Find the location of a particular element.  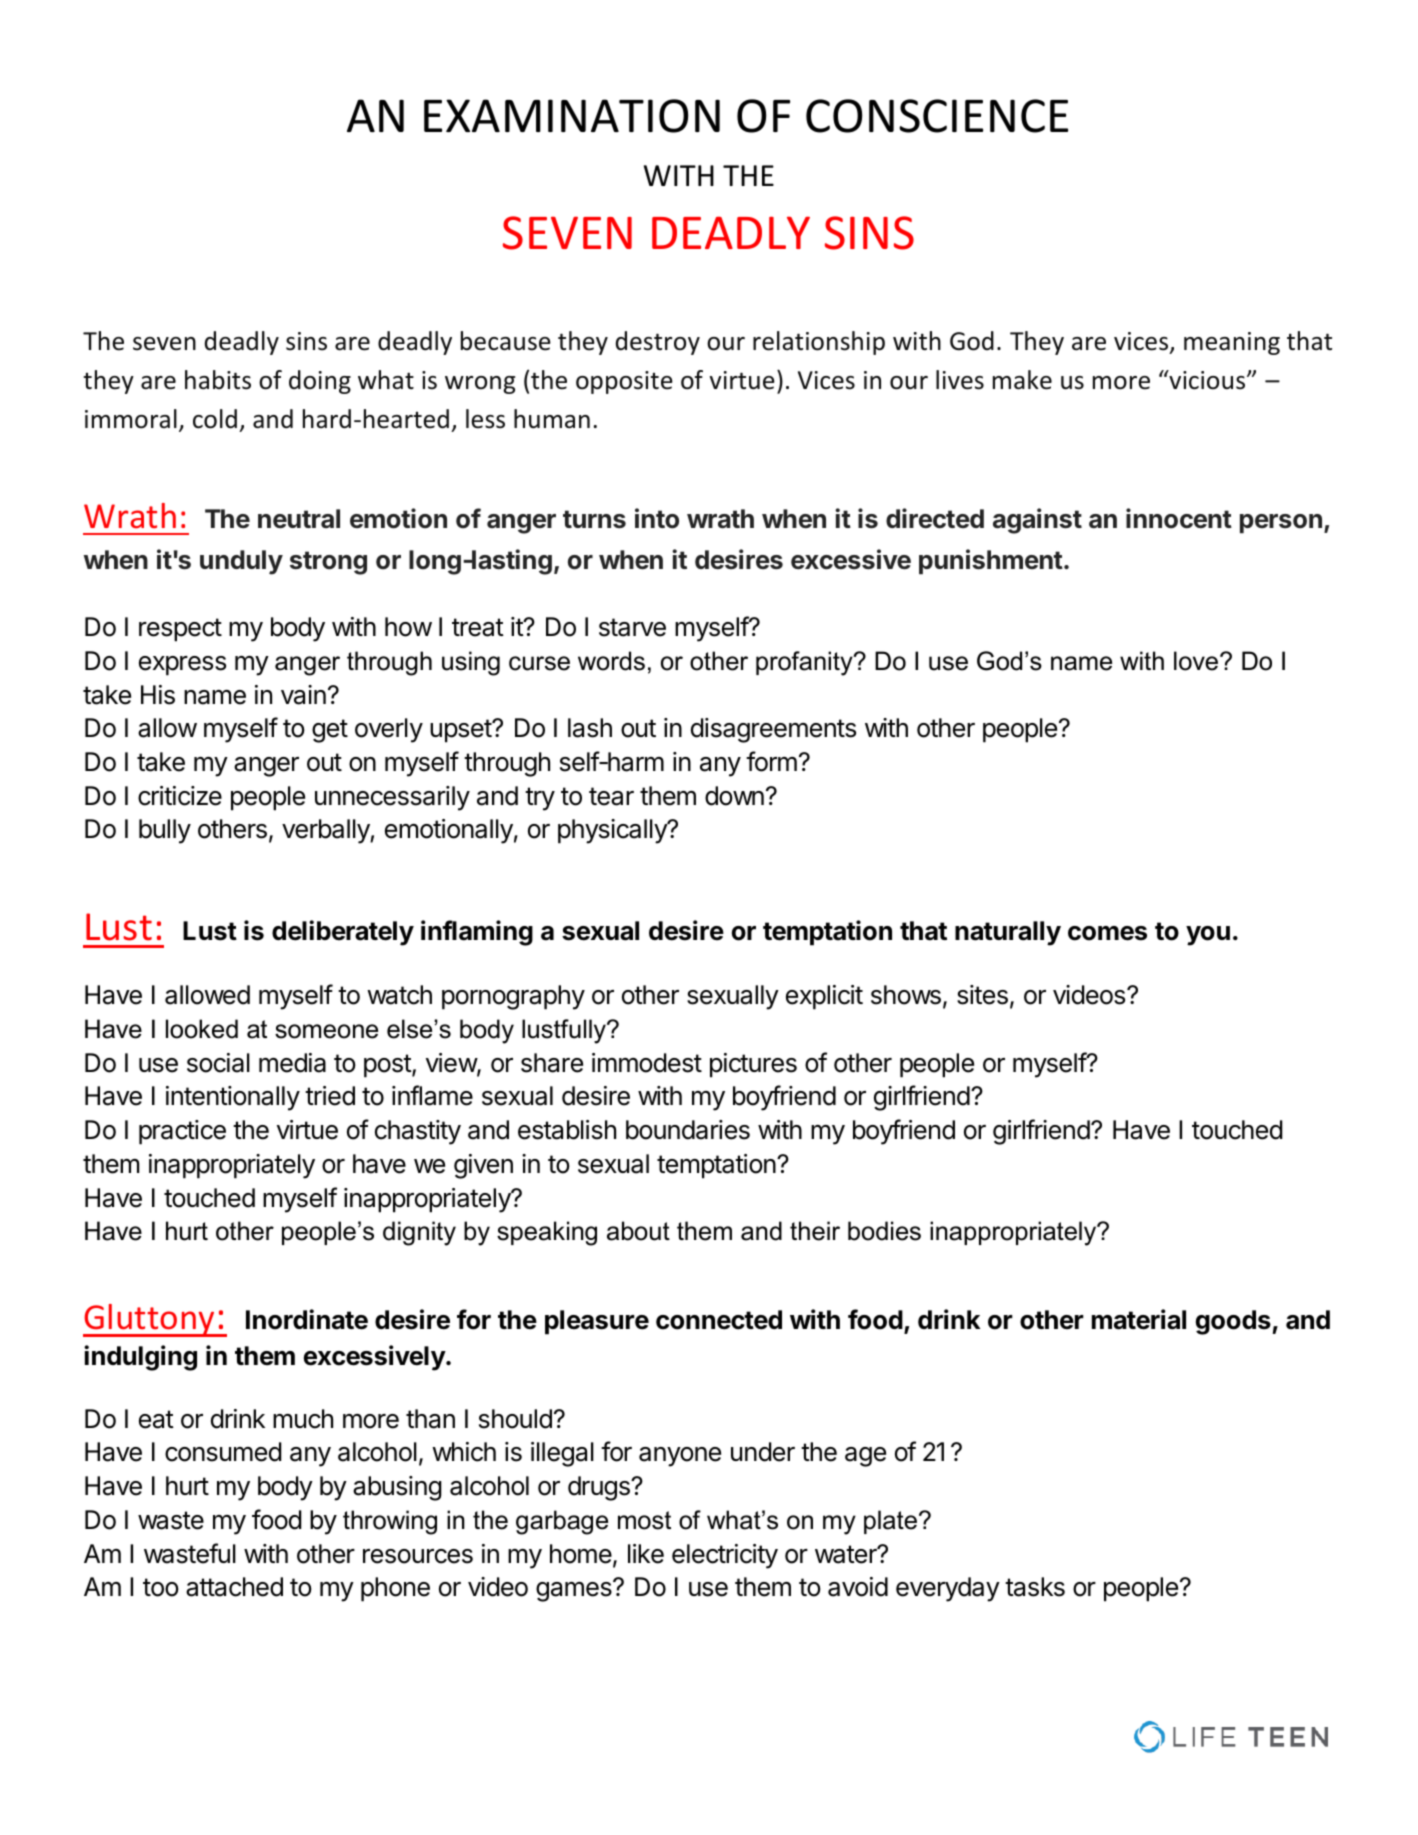

EXAMINATION is located at coordinates (572, 116).
